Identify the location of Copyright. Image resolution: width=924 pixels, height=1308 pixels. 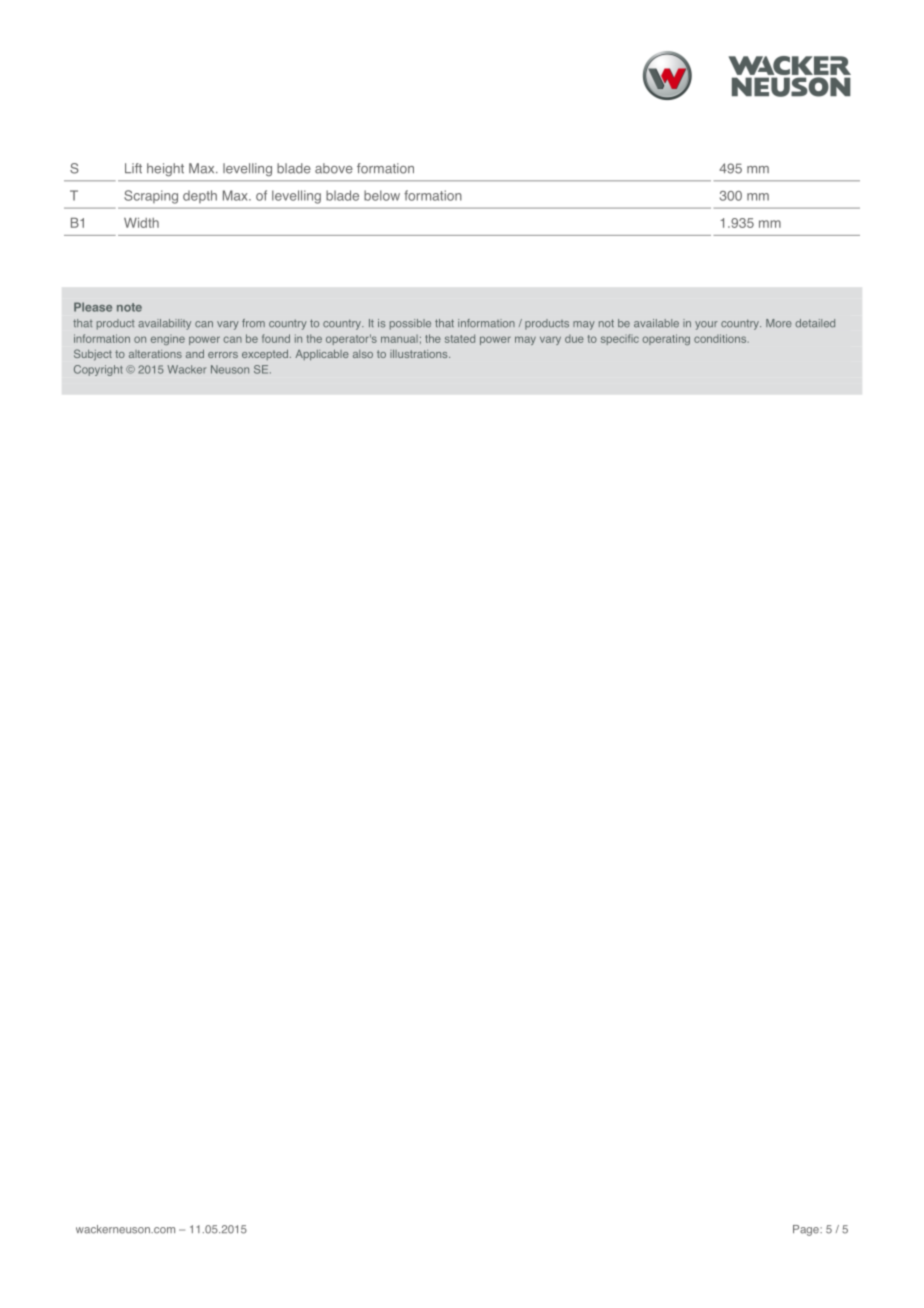
(98, 370).
